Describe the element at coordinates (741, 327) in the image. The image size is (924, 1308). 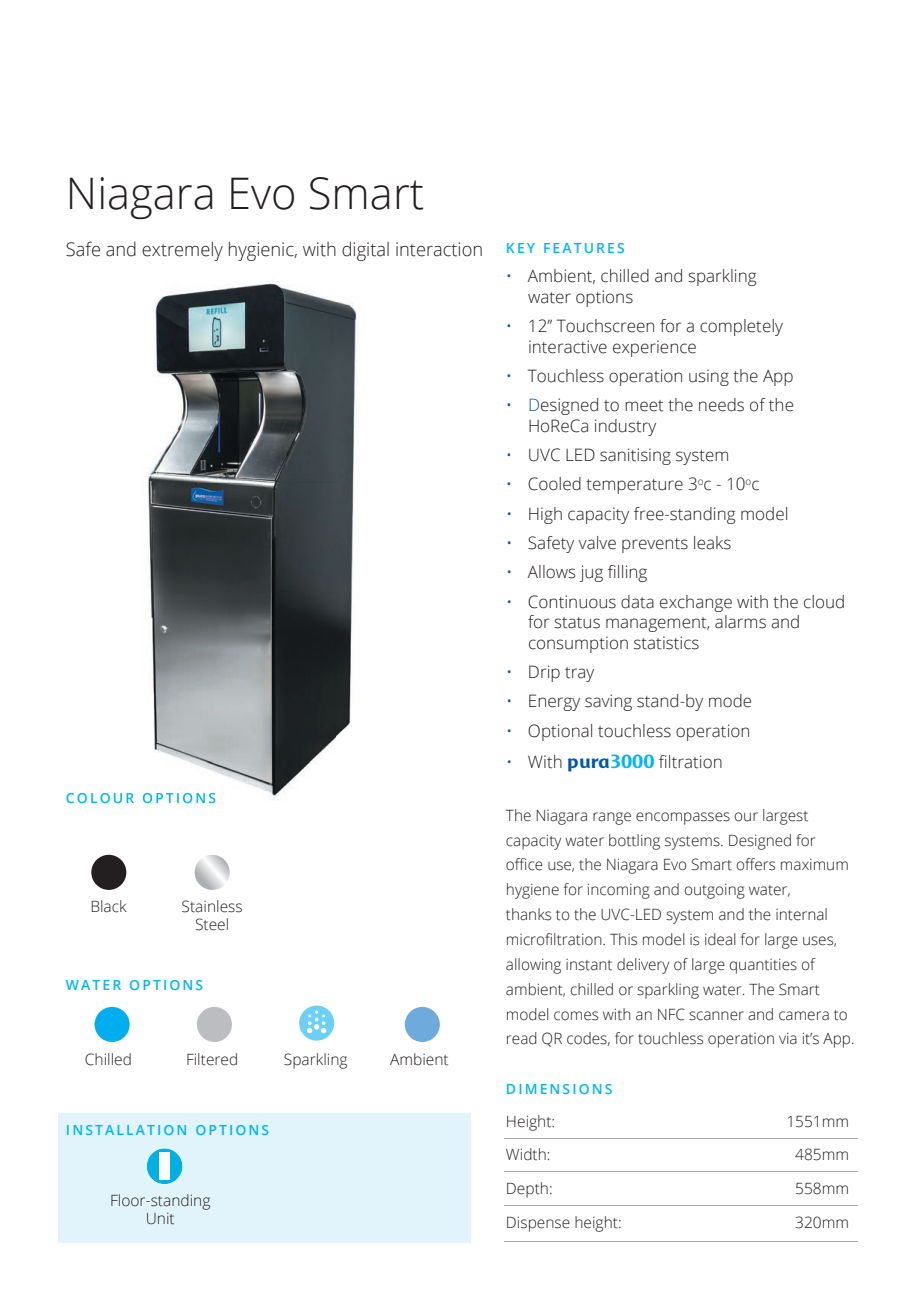
I see `completely` at that location.
